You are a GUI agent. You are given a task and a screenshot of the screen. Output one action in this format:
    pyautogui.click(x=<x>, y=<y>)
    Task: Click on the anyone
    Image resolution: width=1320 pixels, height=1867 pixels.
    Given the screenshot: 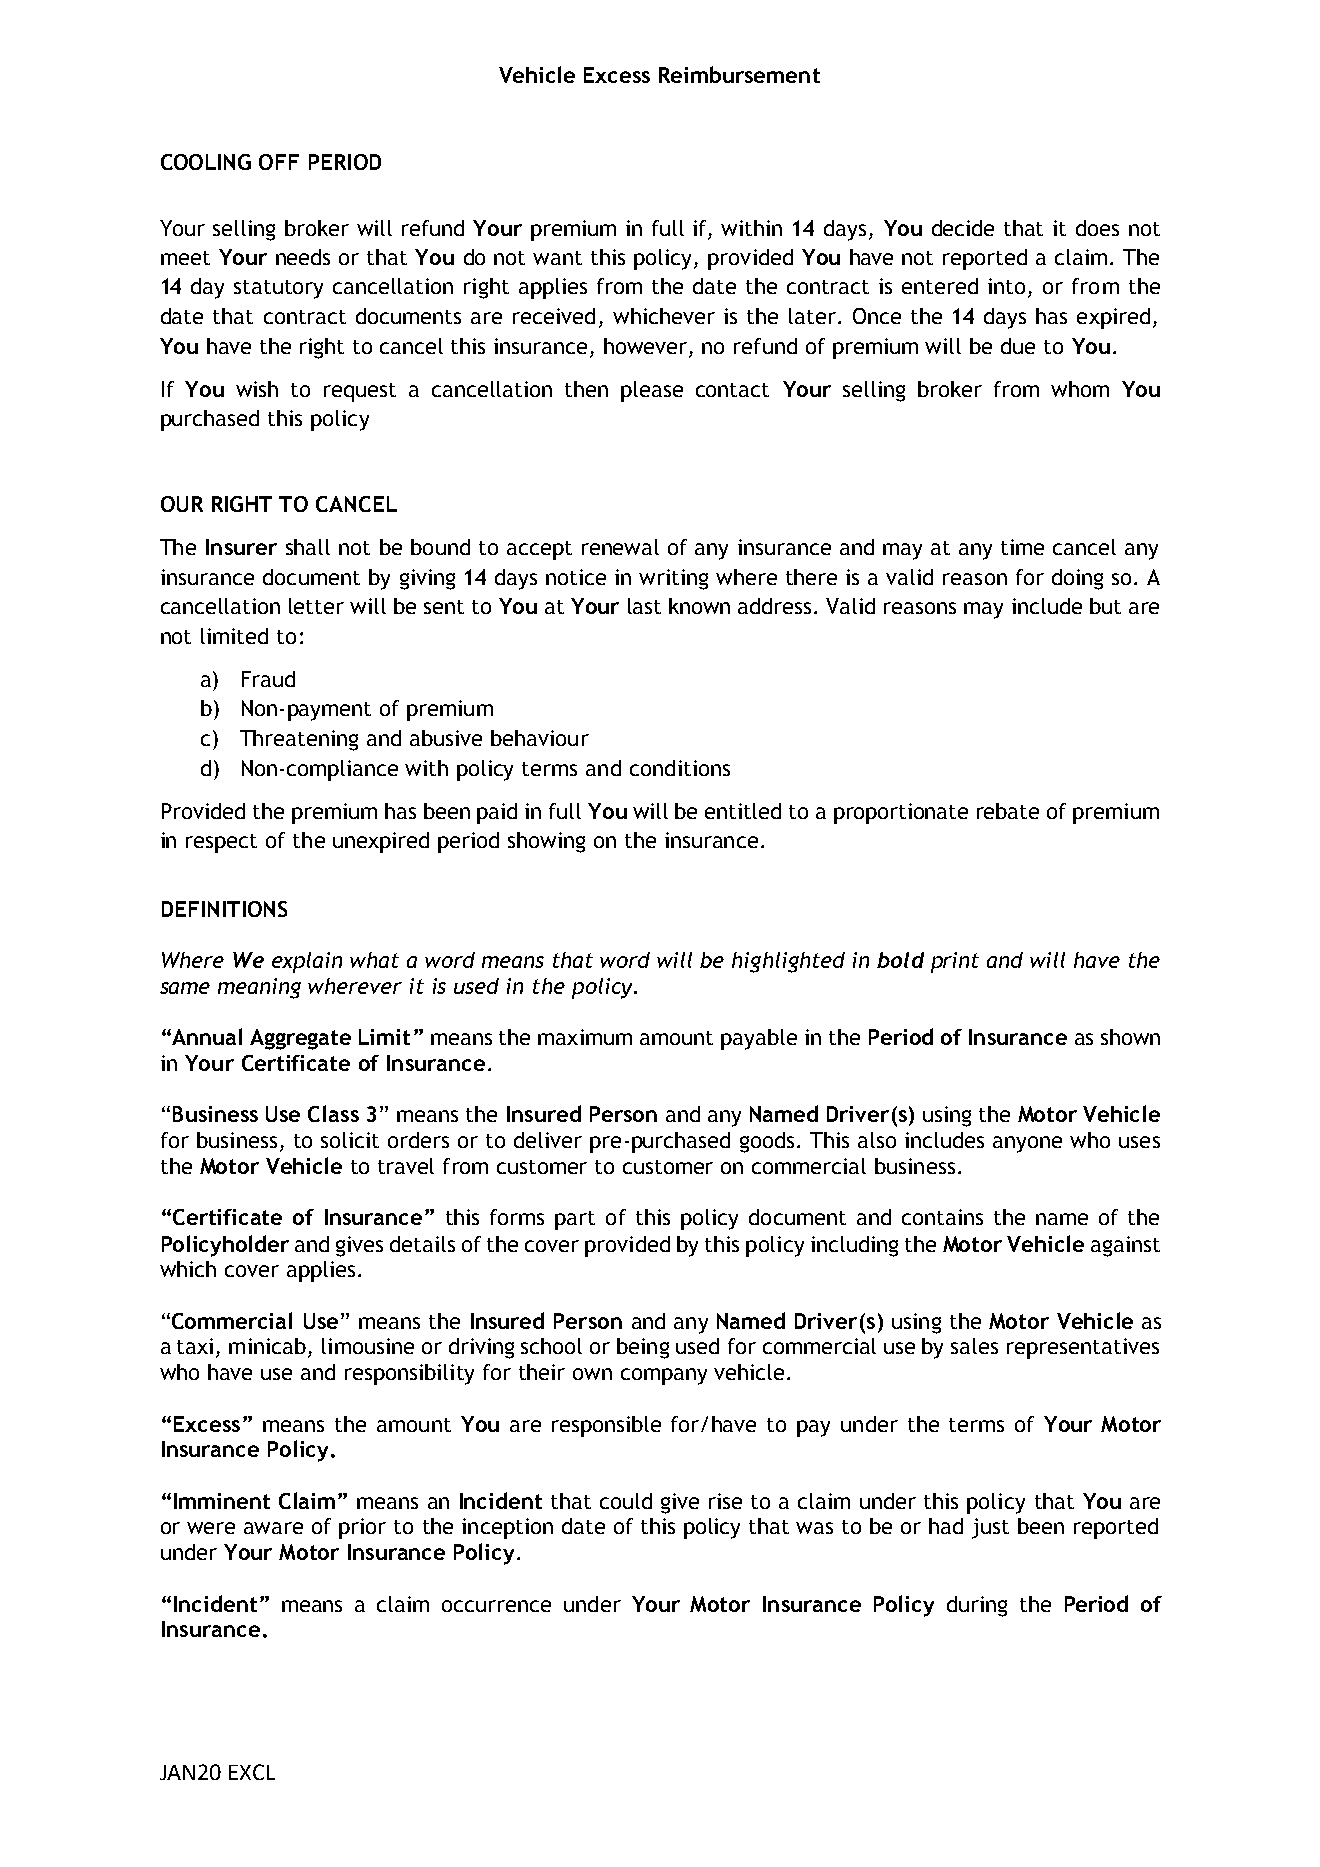 What is the action you would take?
    pyautogui.click(x=1027, y=1144)
